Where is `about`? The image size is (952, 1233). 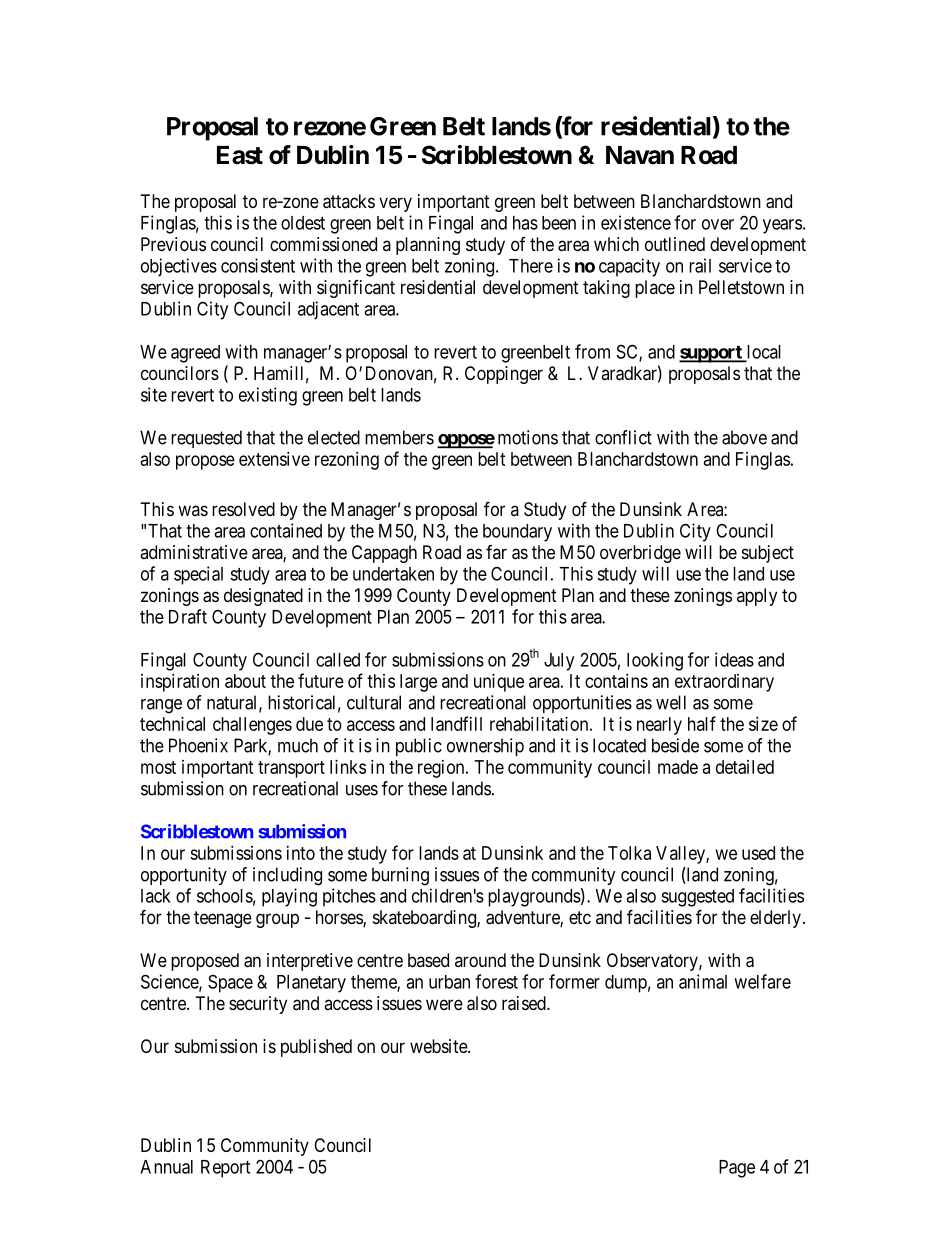
about is located at coordinates (245, 681).
